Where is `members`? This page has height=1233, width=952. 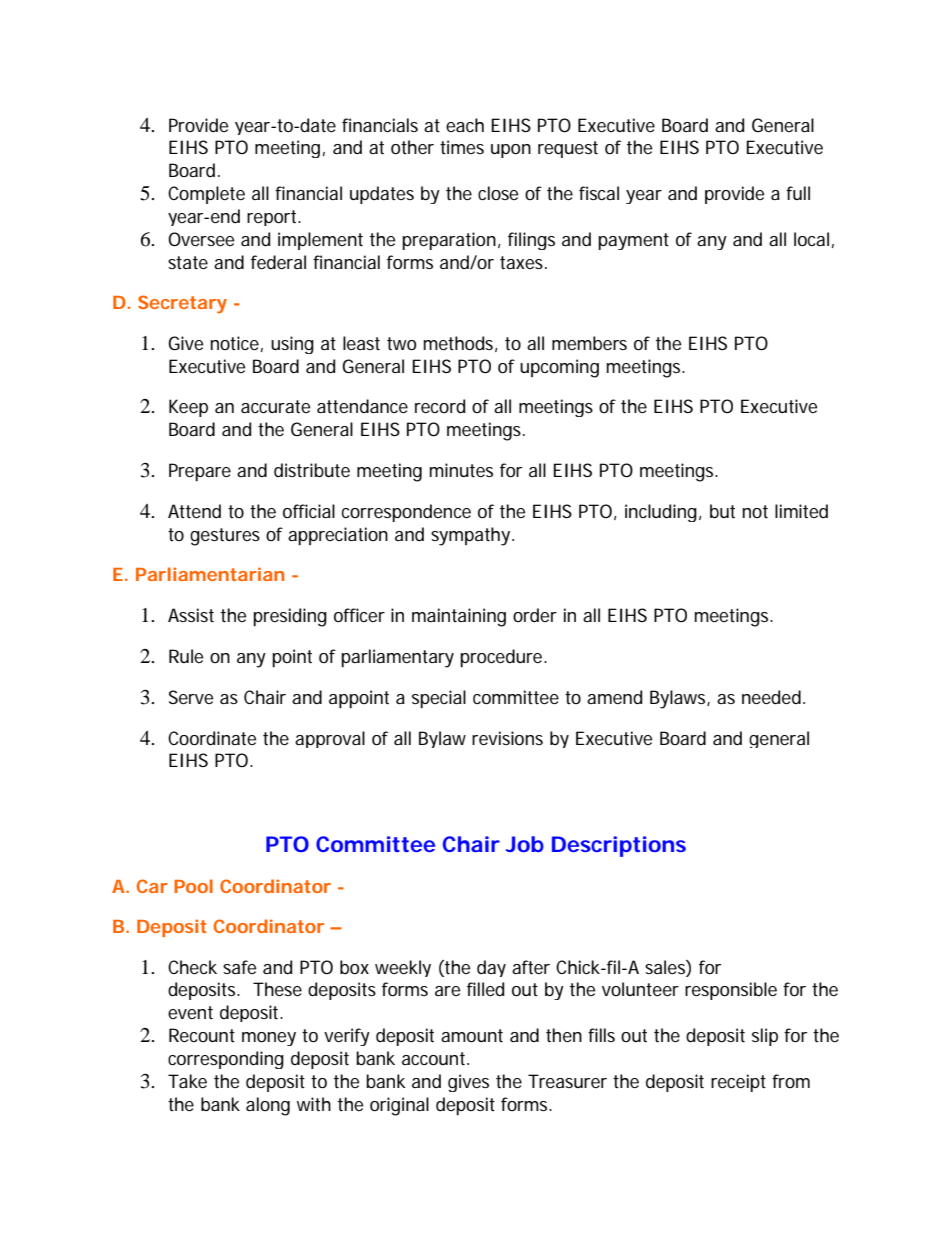 members is located at coordinates (589, 343).
